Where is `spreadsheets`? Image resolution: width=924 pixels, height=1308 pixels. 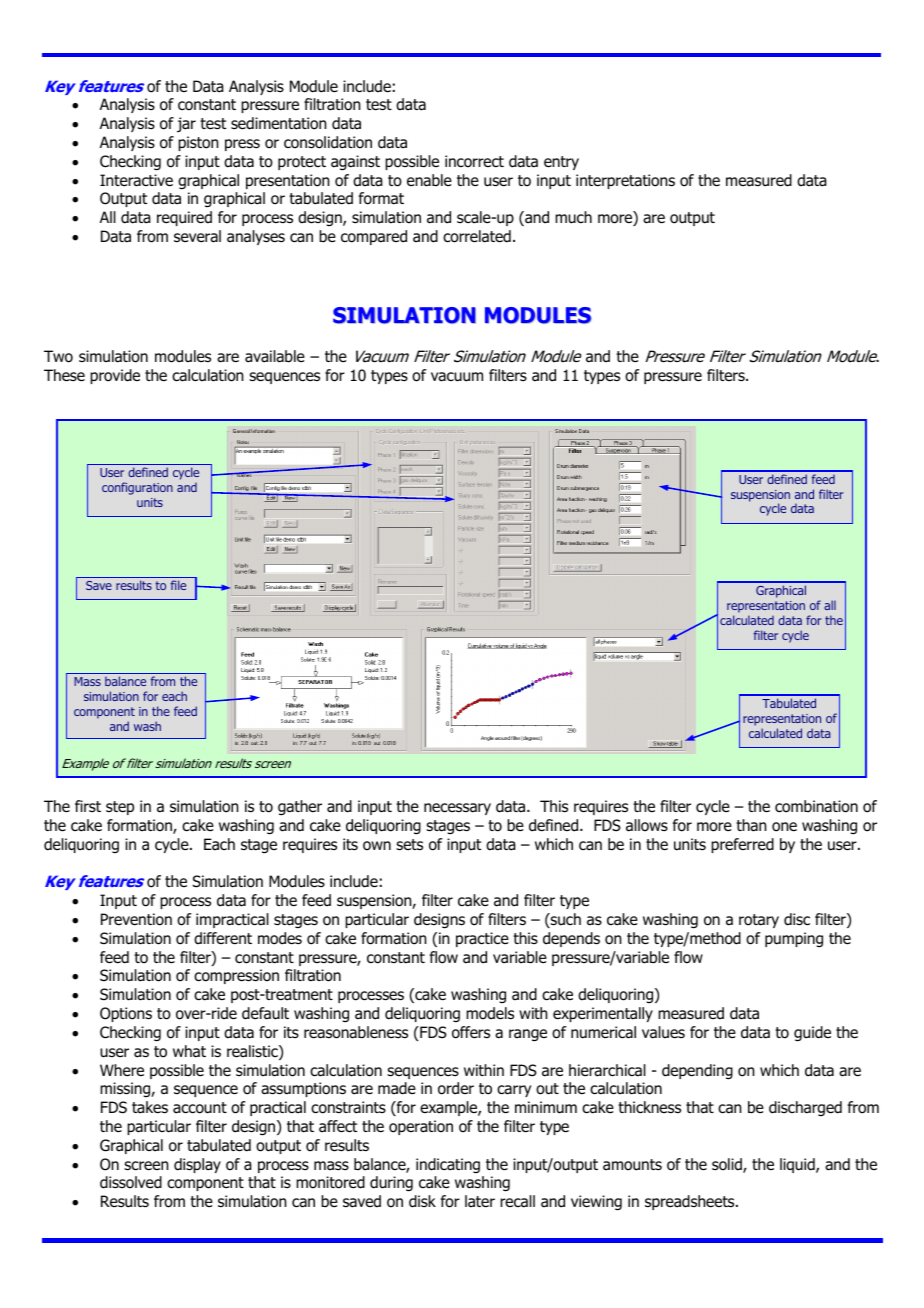
spreadsheets is located at coordinates (691, 1202).
